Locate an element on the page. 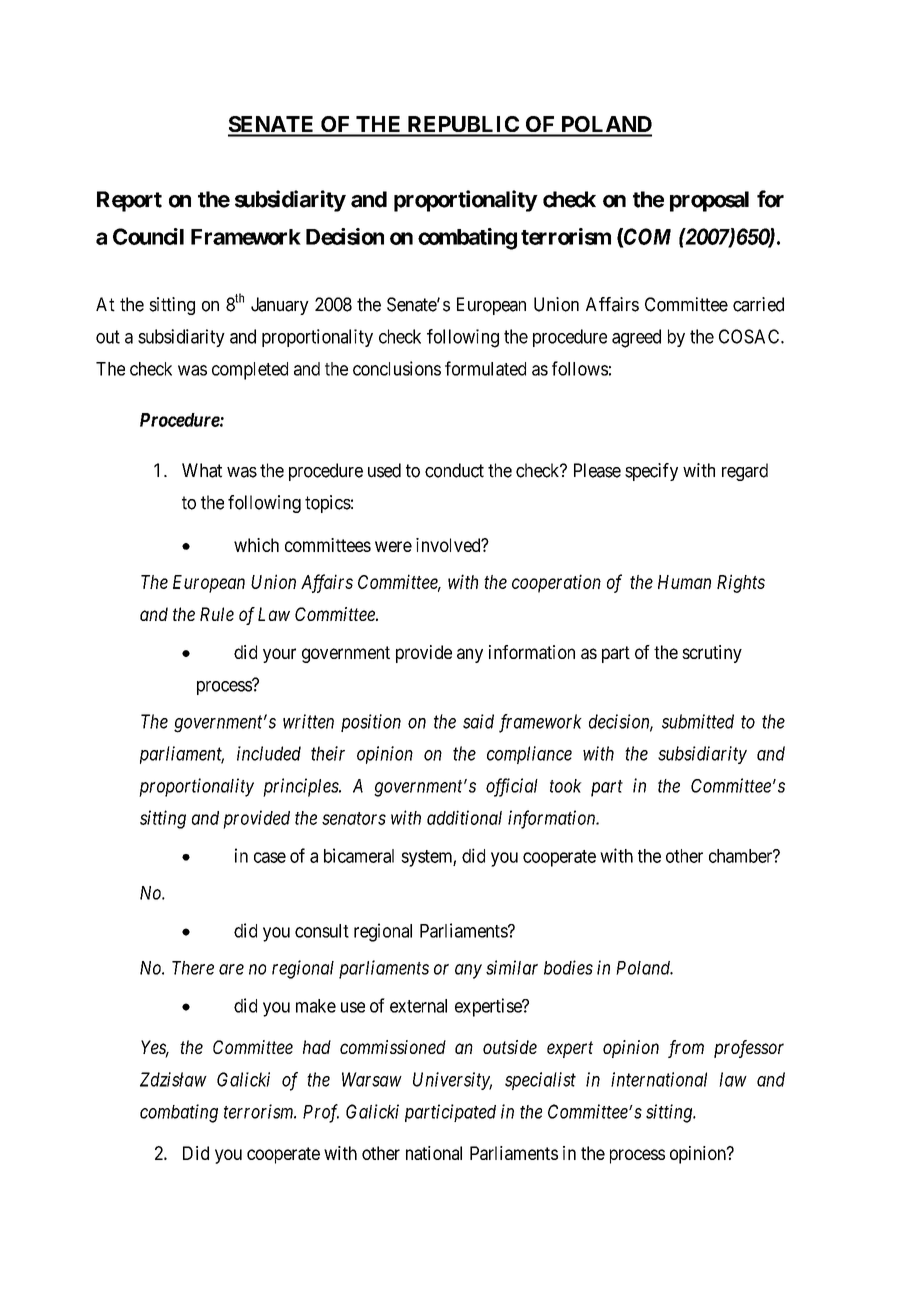 The height and width of the document is (1308, 924). said is located at coordinates (478, 721).
